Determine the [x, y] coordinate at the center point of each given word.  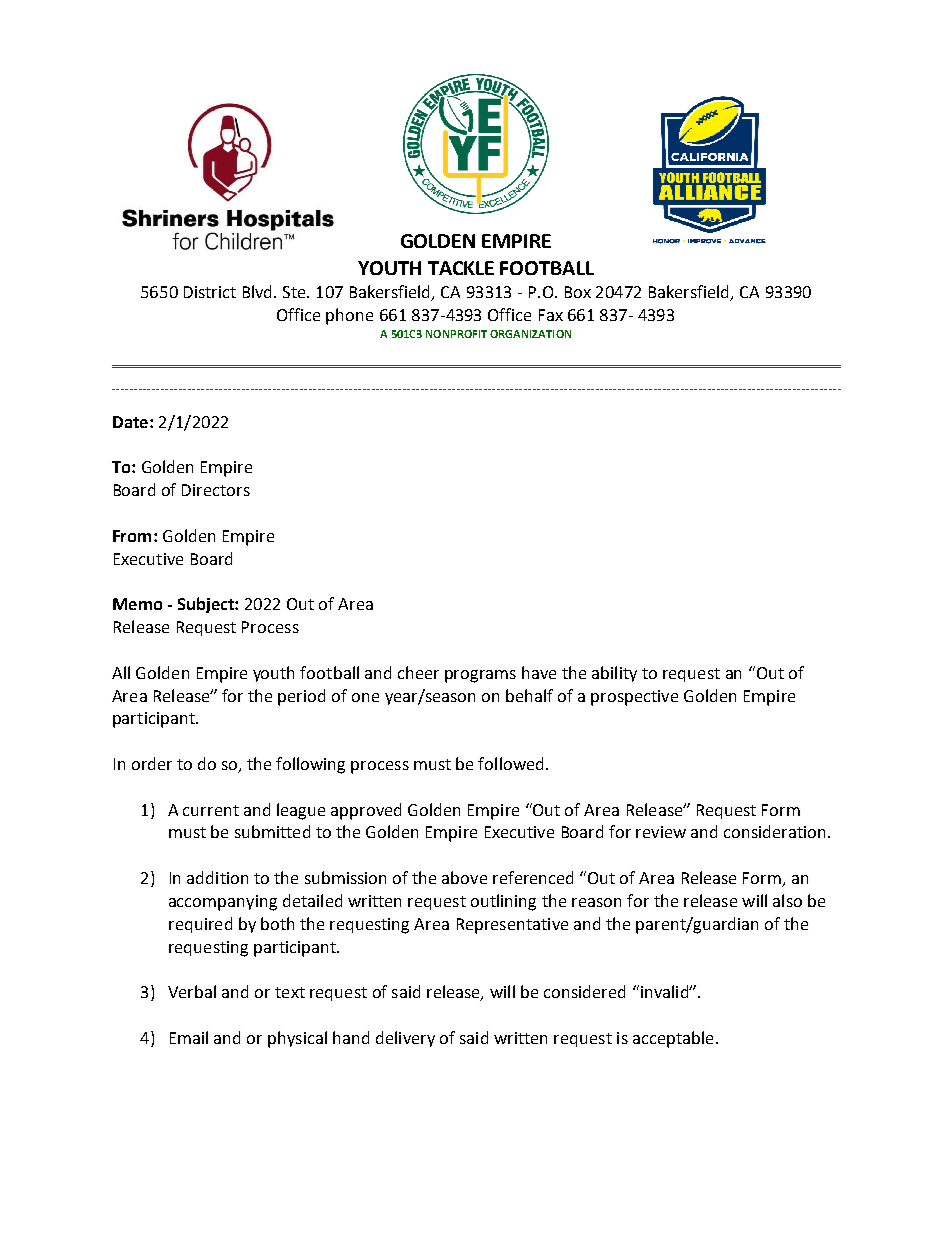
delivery [405, 1039]
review [661, 832]
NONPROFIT [456, 334]
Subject [207, 605]
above [464, 877]
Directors [216, 490]
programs [480, 676]
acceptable [673, 1039]
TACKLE [461, 268]
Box [578, 292]
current [211, 810]
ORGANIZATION [530, 334]
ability [614, 674]
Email [189, 1037]
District [210, 292]
